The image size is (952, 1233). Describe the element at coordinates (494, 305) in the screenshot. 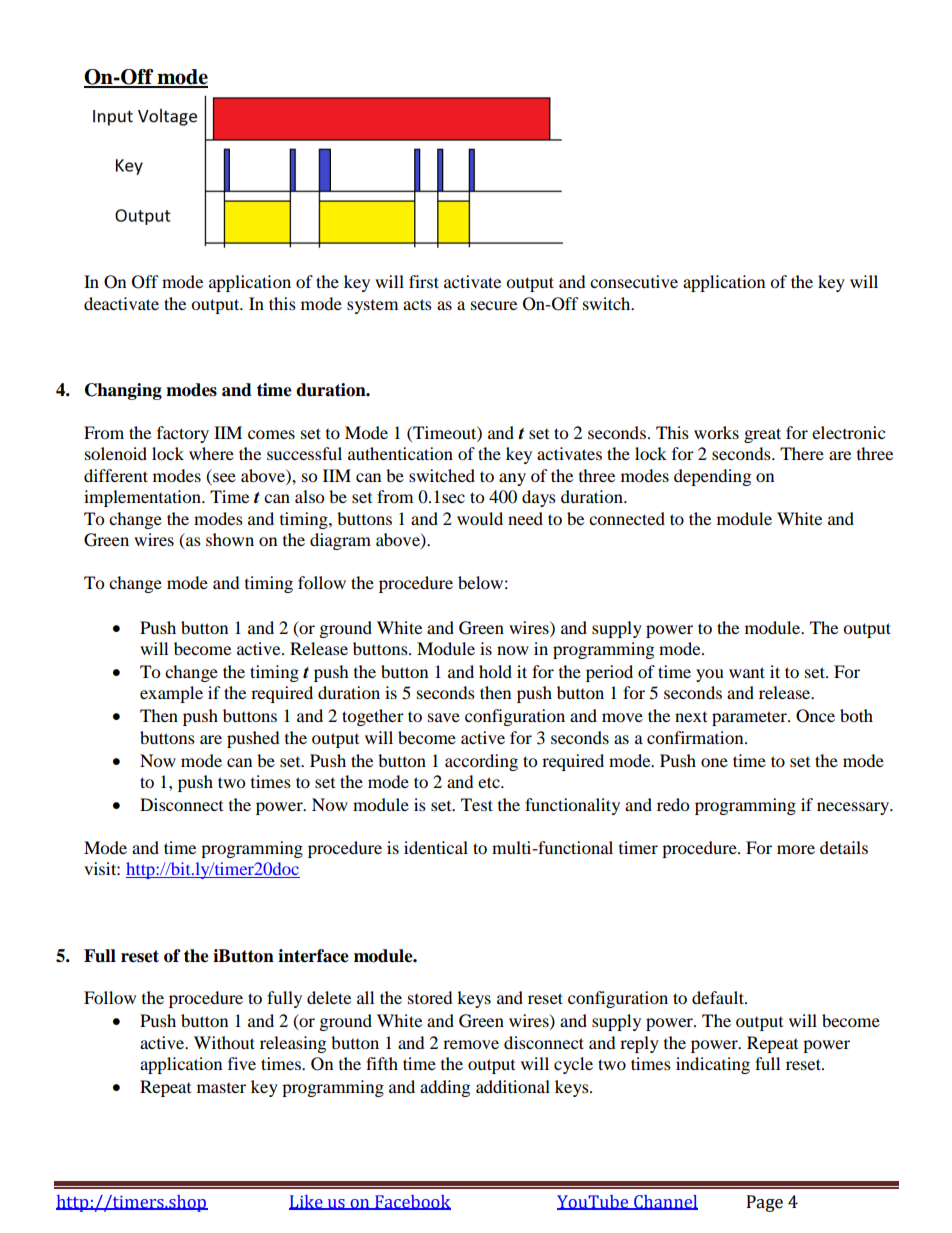

I see `secure` at that location.
